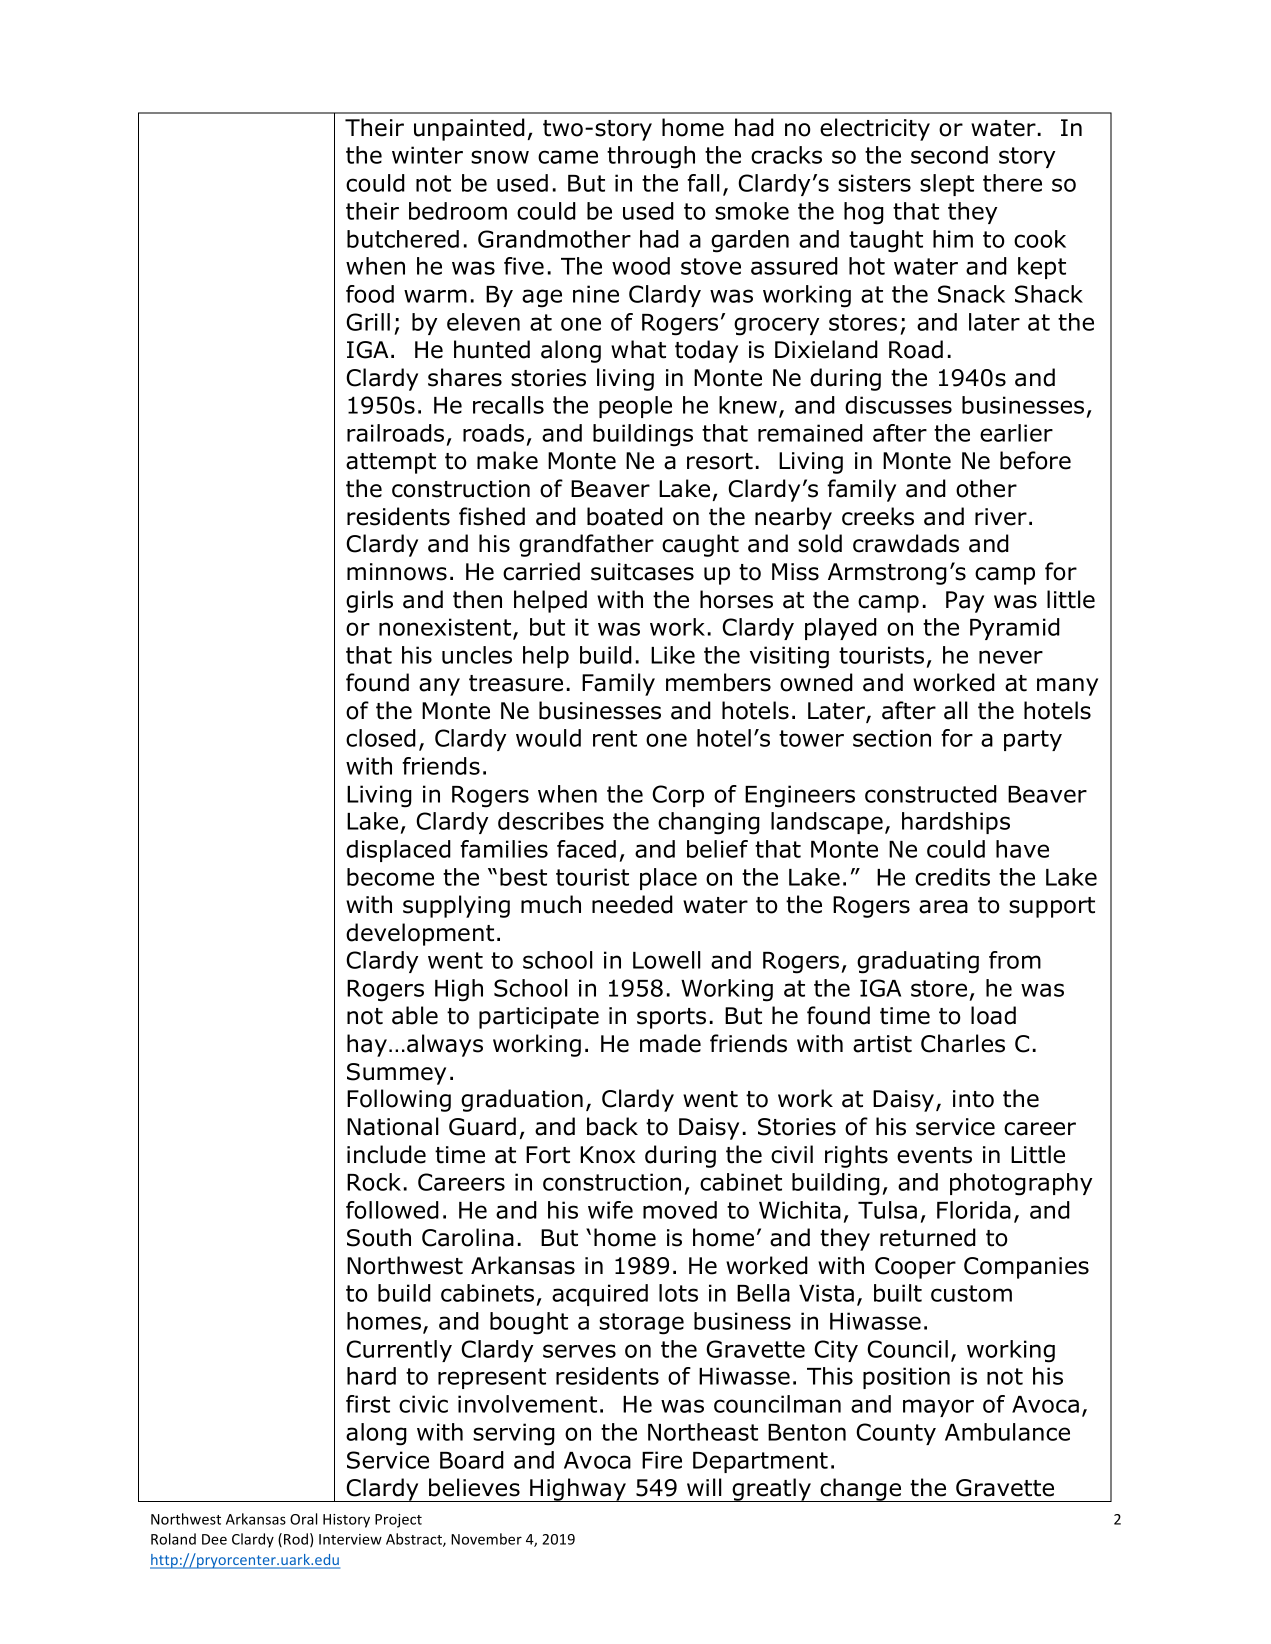 The width and height of the page is (1271, 1644). I want to click on slept, so click(947, 185).
